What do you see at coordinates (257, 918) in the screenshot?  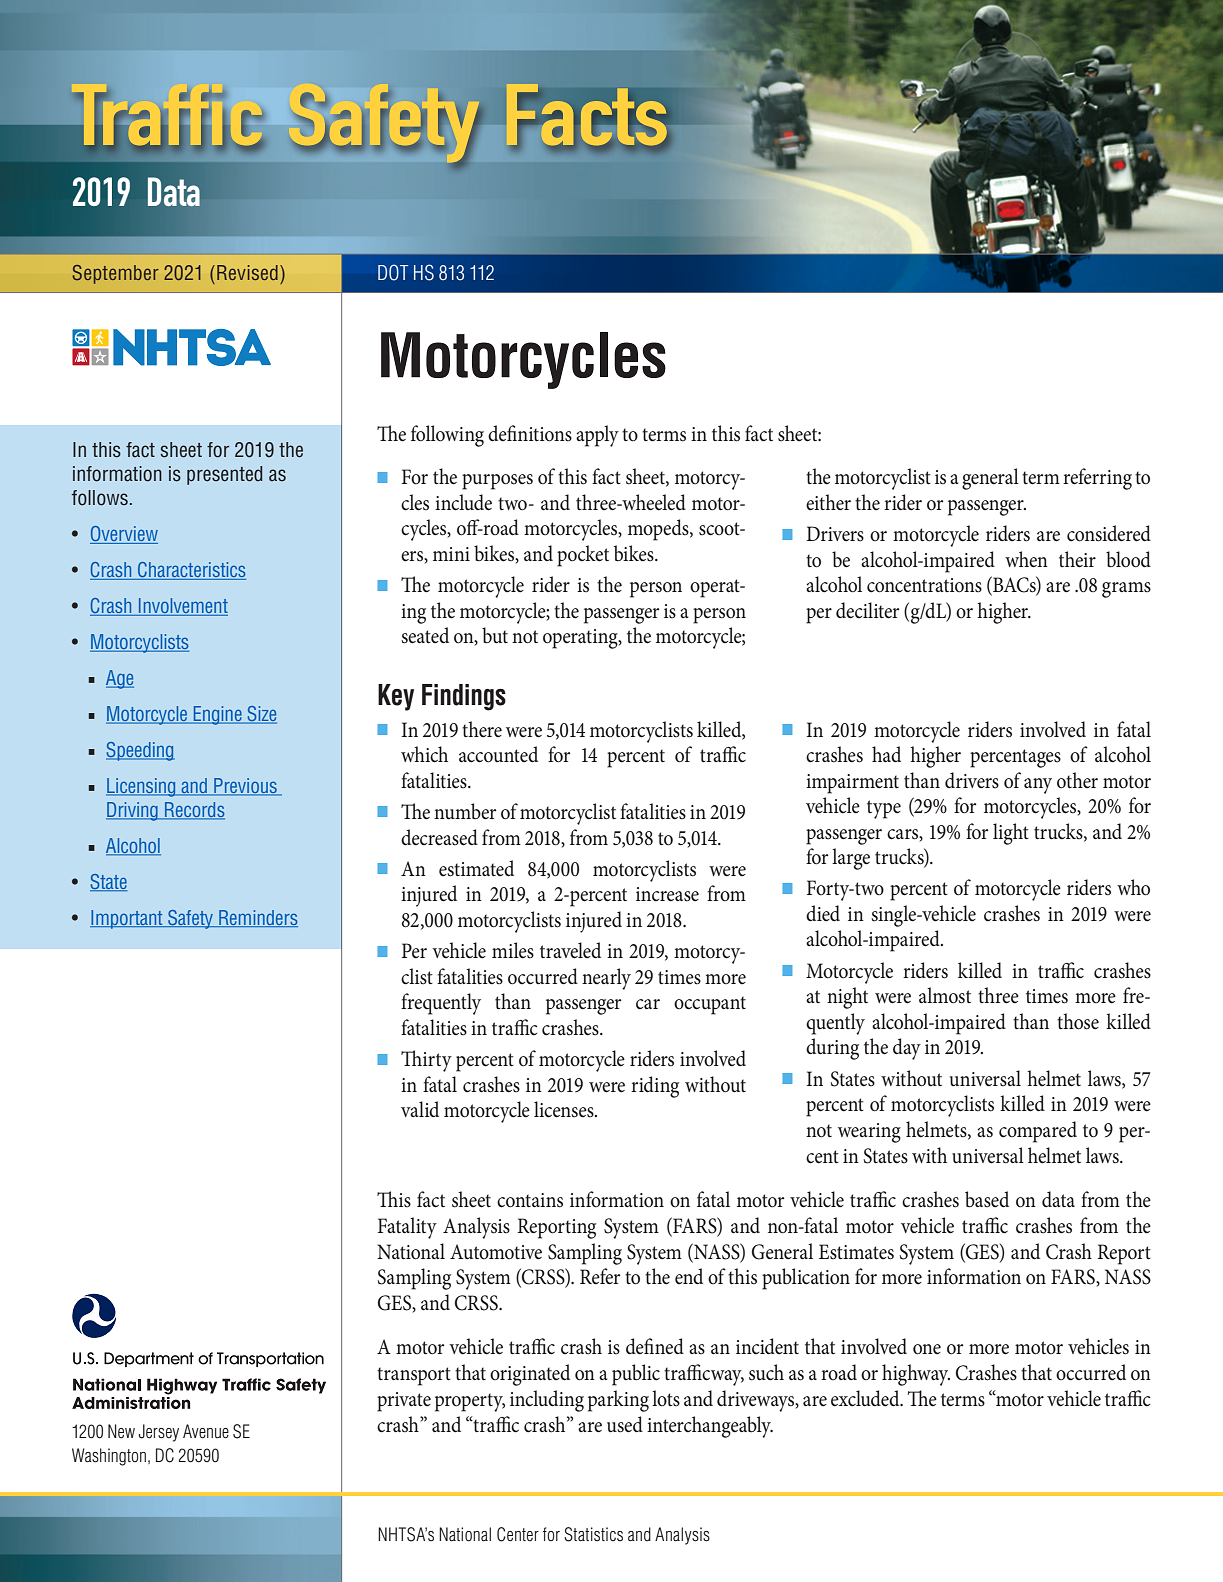 I see `Reminders` at bounding box center [257, 918].
